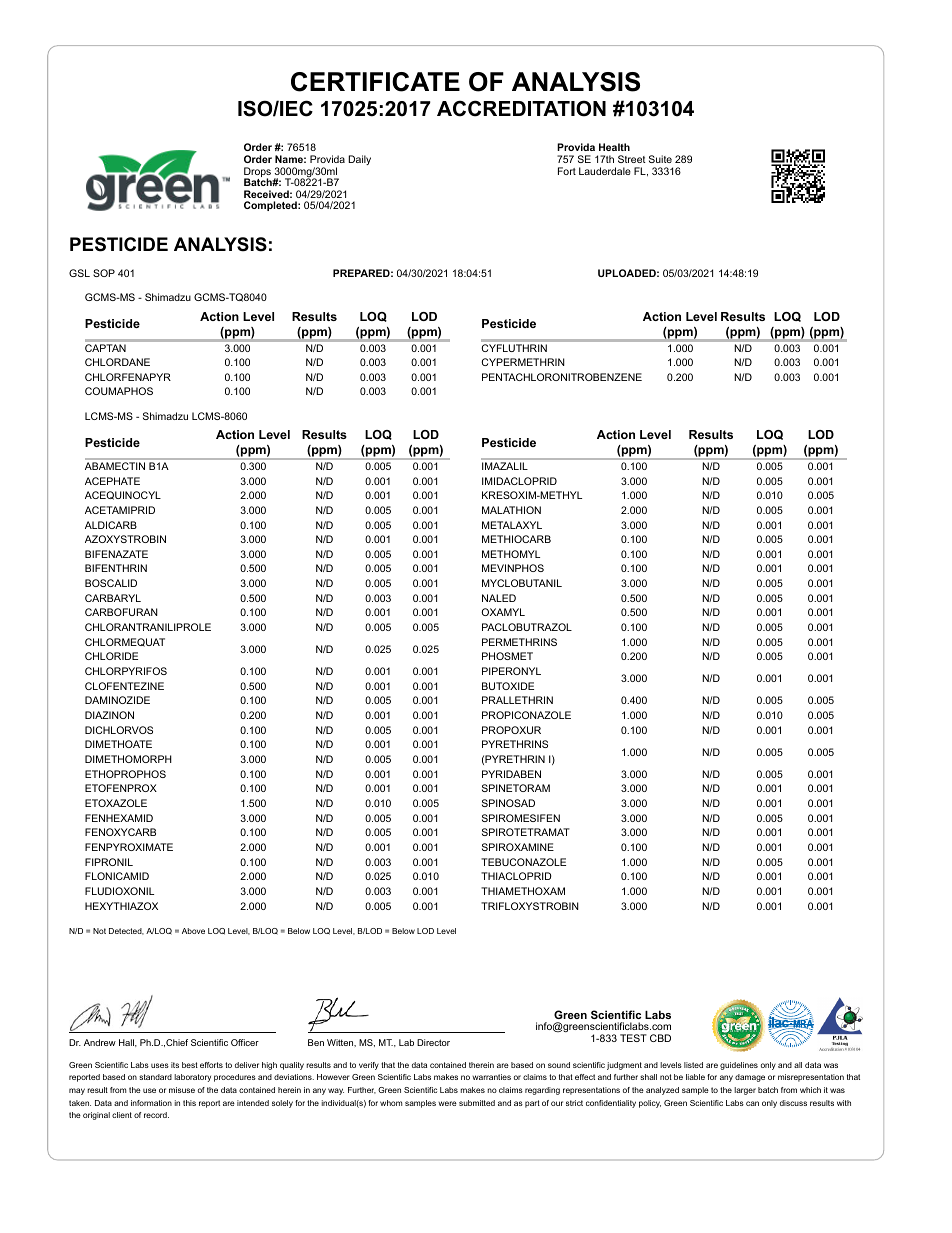 The width and height of the screenshot is (952, 1233). What do you see at coordinates (521, 108) in the screenshot?
I see `ACCREDITATION` at bounding box center [521, 108].
